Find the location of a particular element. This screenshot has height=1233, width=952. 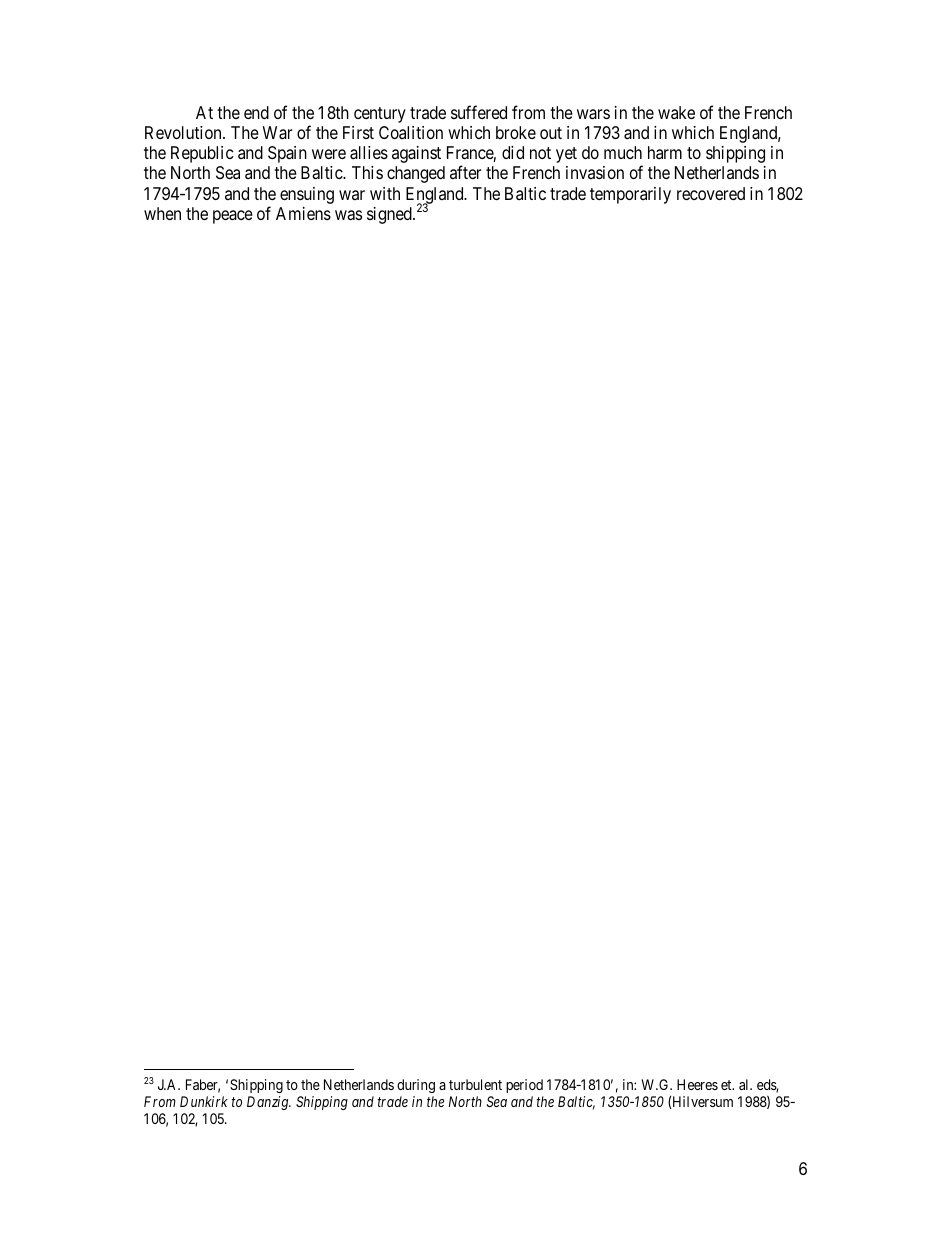

Amiens is located at coordinates (303, 213).
